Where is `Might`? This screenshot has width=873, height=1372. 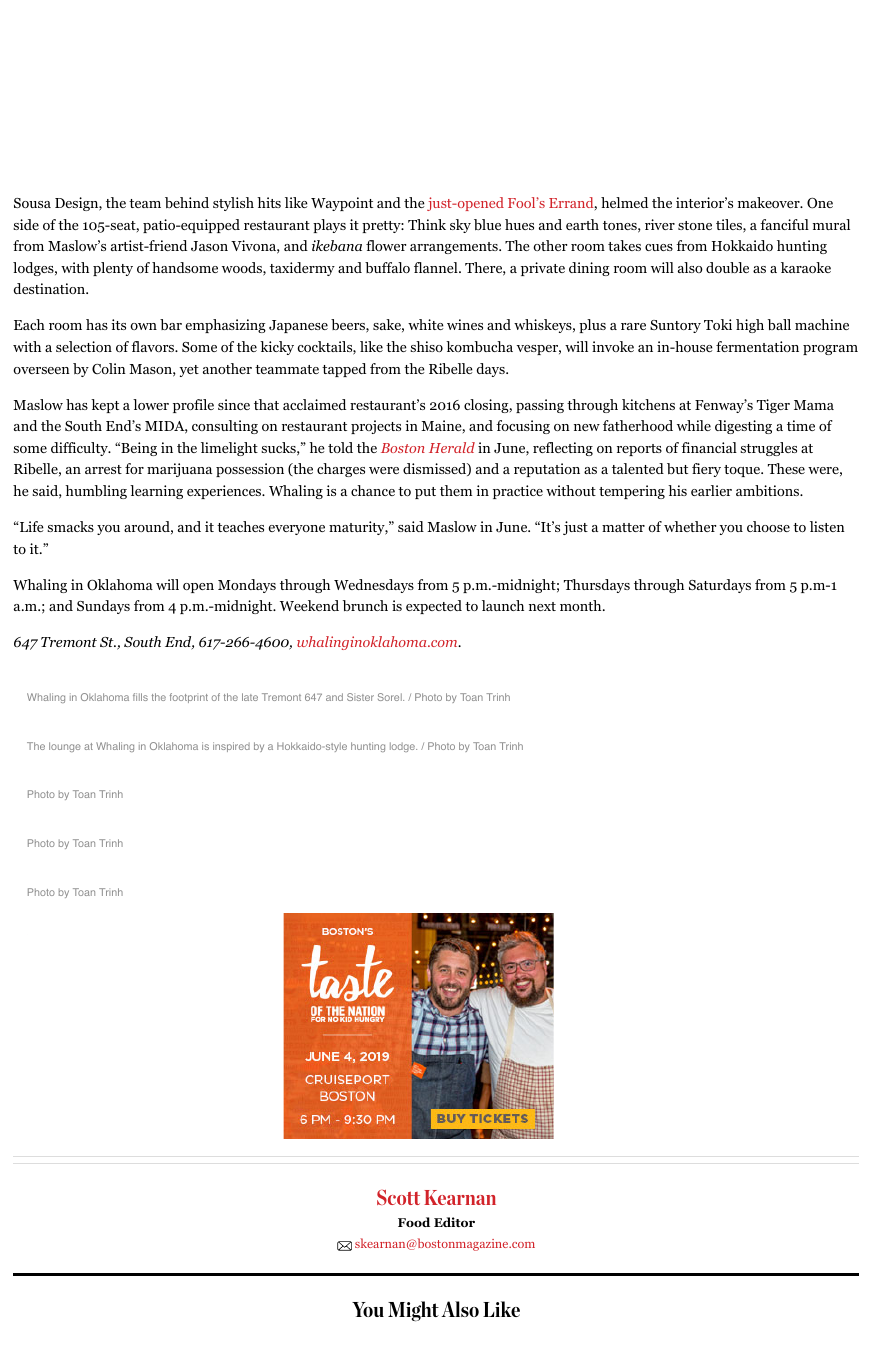 Might is located at coordinates (413, 1311).
